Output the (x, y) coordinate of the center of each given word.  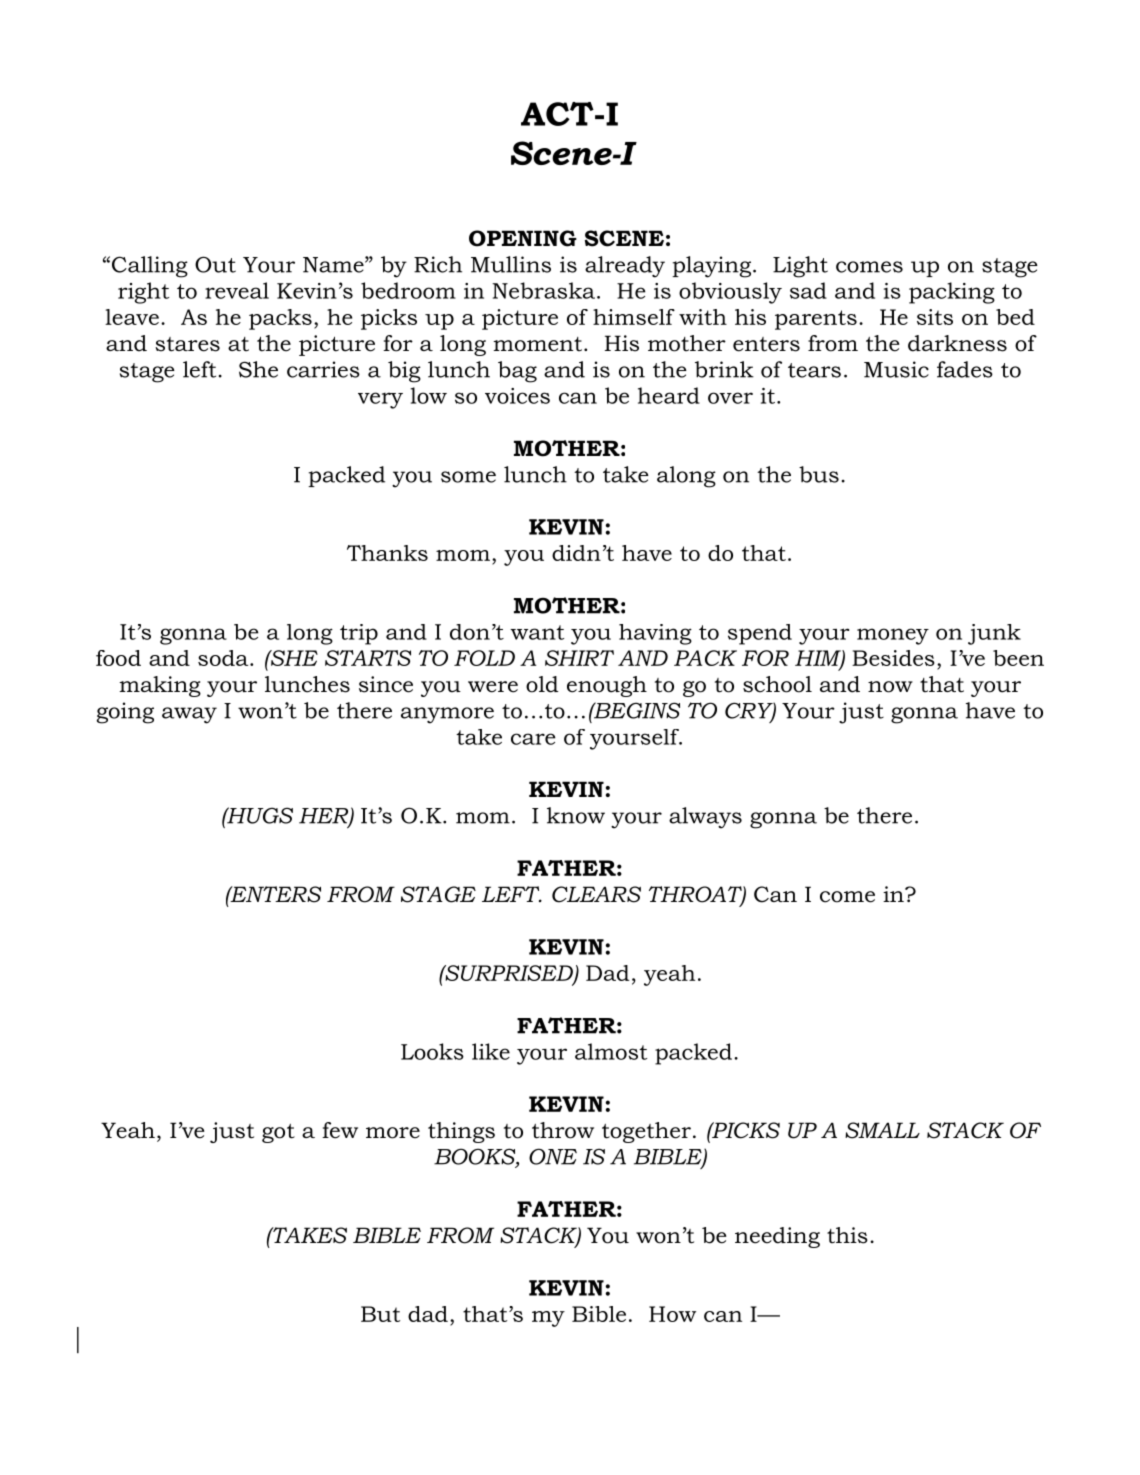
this (847, 1235)
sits (935, 317)
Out (215, 264)
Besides (893, 658)
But (380, 1314)
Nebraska (545, 290)
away (189, 715)
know (576, 815)
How (672, 1314)
